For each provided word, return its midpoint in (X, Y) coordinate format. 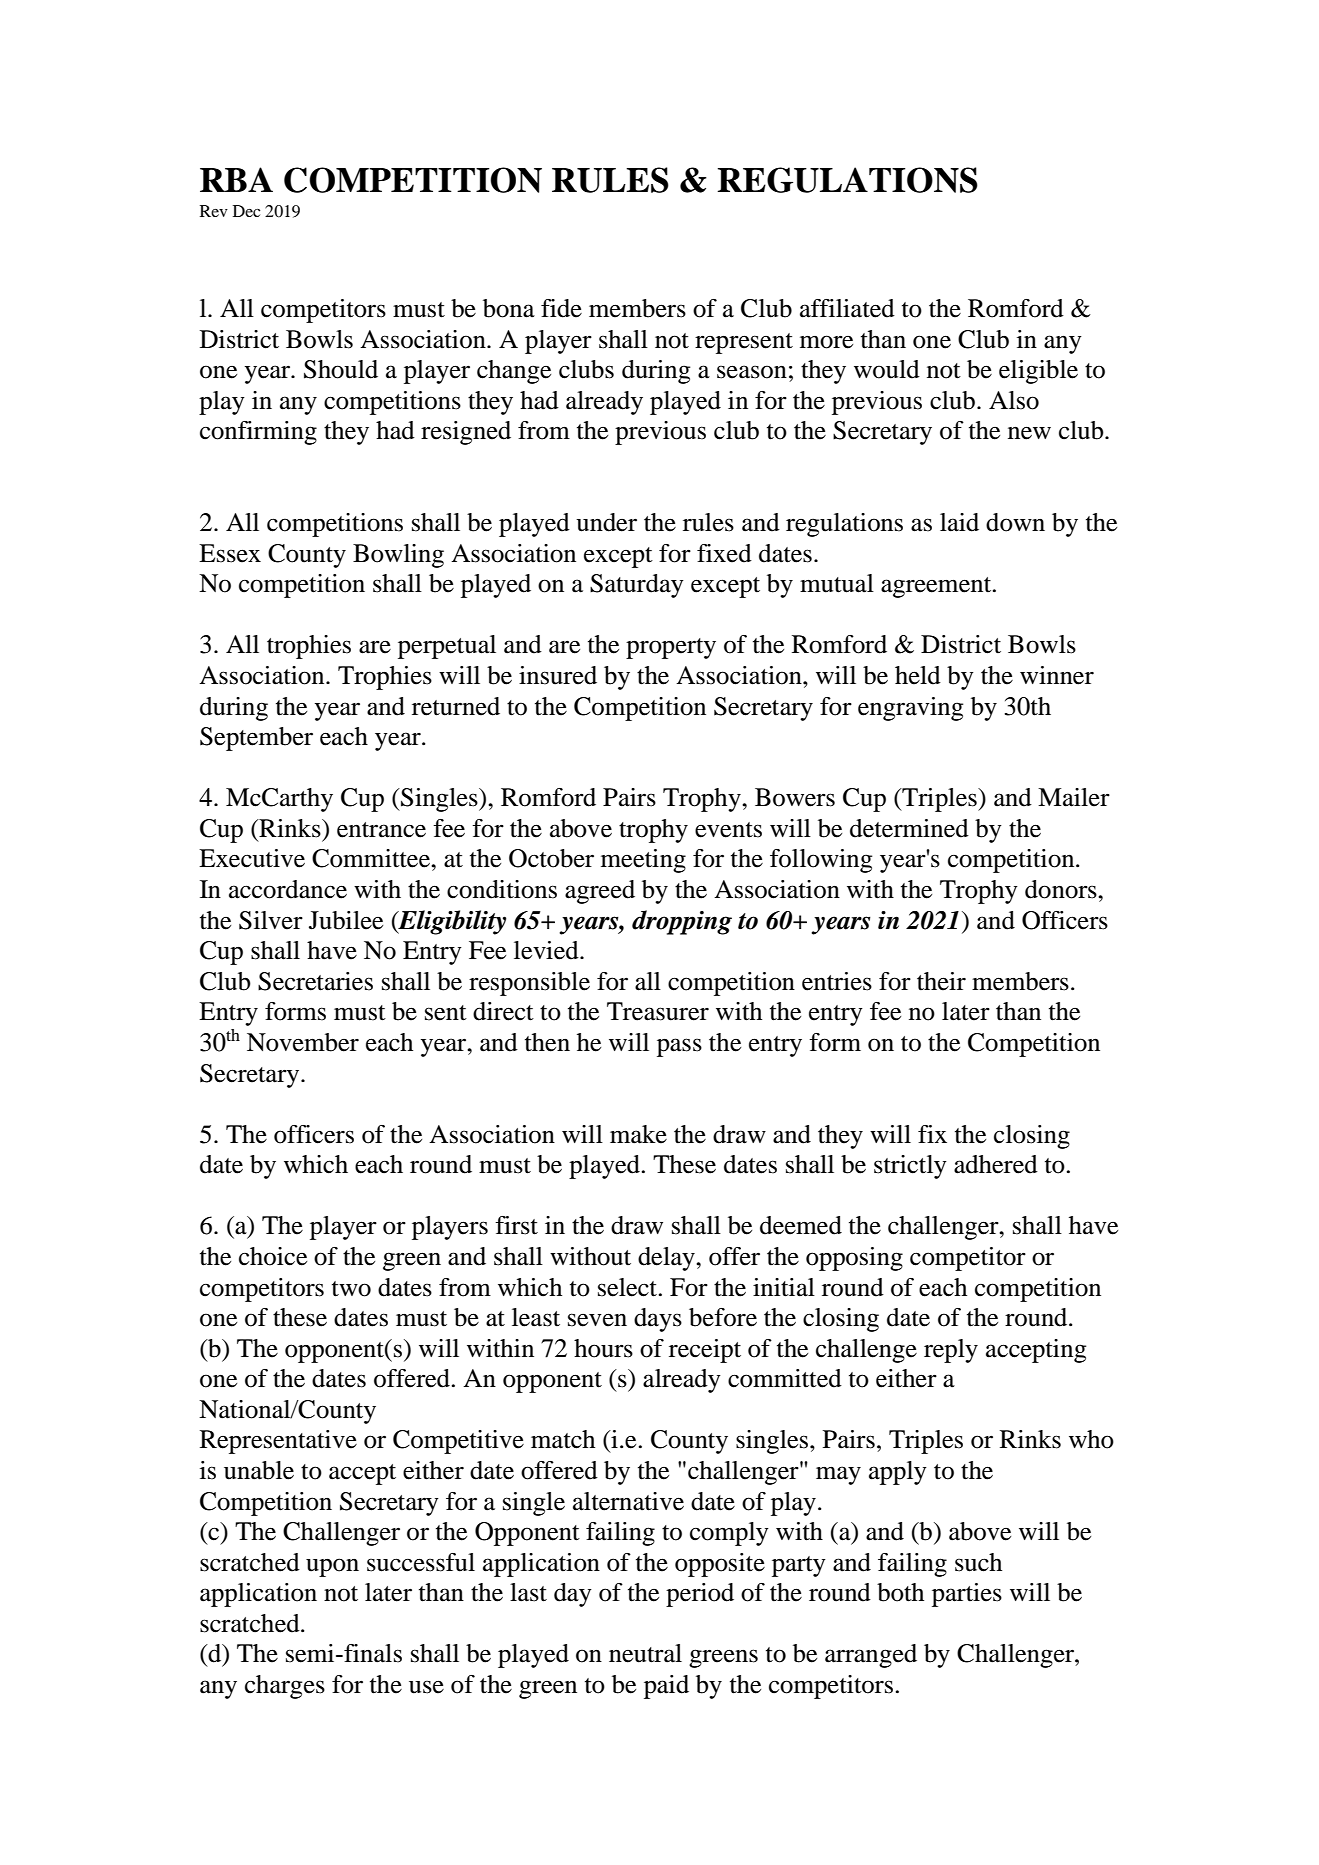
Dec (246, 211)
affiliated (847, 308)
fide (561, 308)
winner (1057, 675)
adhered (996, 1164)
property (671, 648)
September (256, 739)
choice (273, 1256)
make (638, 1134)
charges (285, 1687)
